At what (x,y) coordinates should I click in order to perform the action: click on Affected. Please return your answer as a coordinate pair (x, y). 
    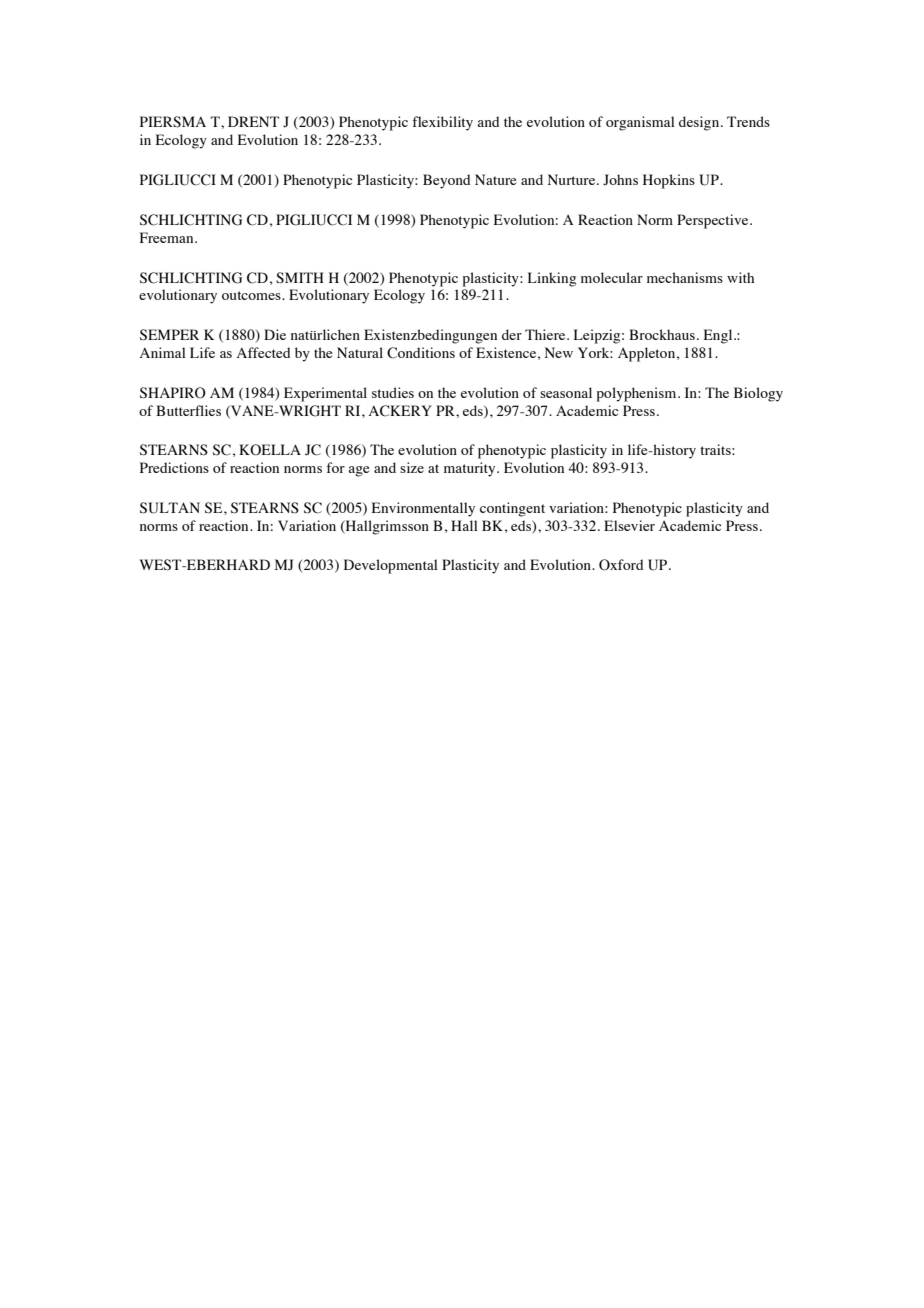
    Looking at the image, I should click on (264, 352).
